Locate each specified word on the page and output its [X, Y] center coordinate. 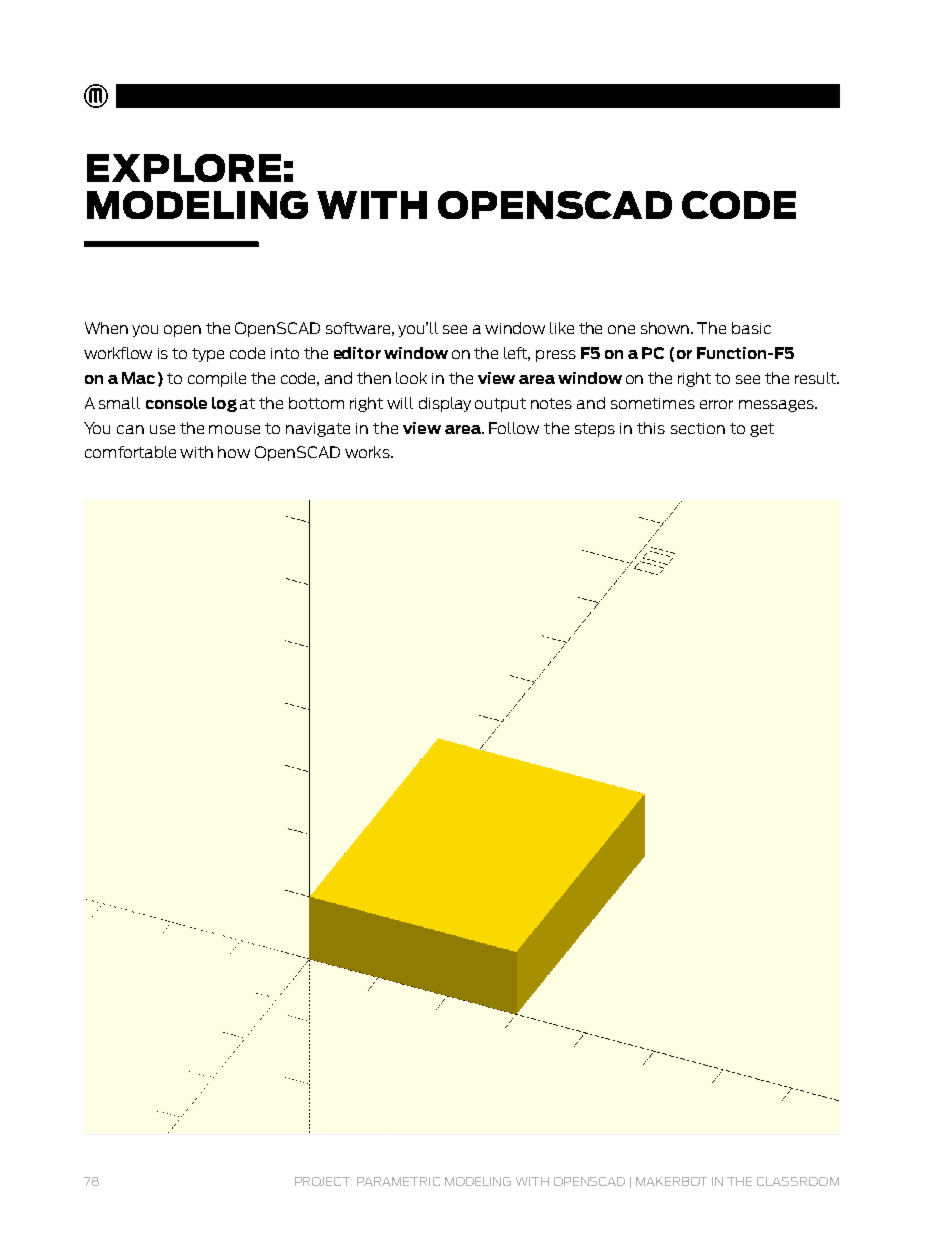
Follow [514, 428]
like [562, 328]
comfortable [130, 452]
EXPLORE [184, 168]
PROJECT [323, 1181]
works [368, 452]
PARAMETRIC [398, 1181]
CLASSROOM [798, 1181]
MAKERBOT [671, 1181]
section [698, 428]
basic [751, 328]
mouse [234, 429]
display [445, 404]
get [762, 430]
